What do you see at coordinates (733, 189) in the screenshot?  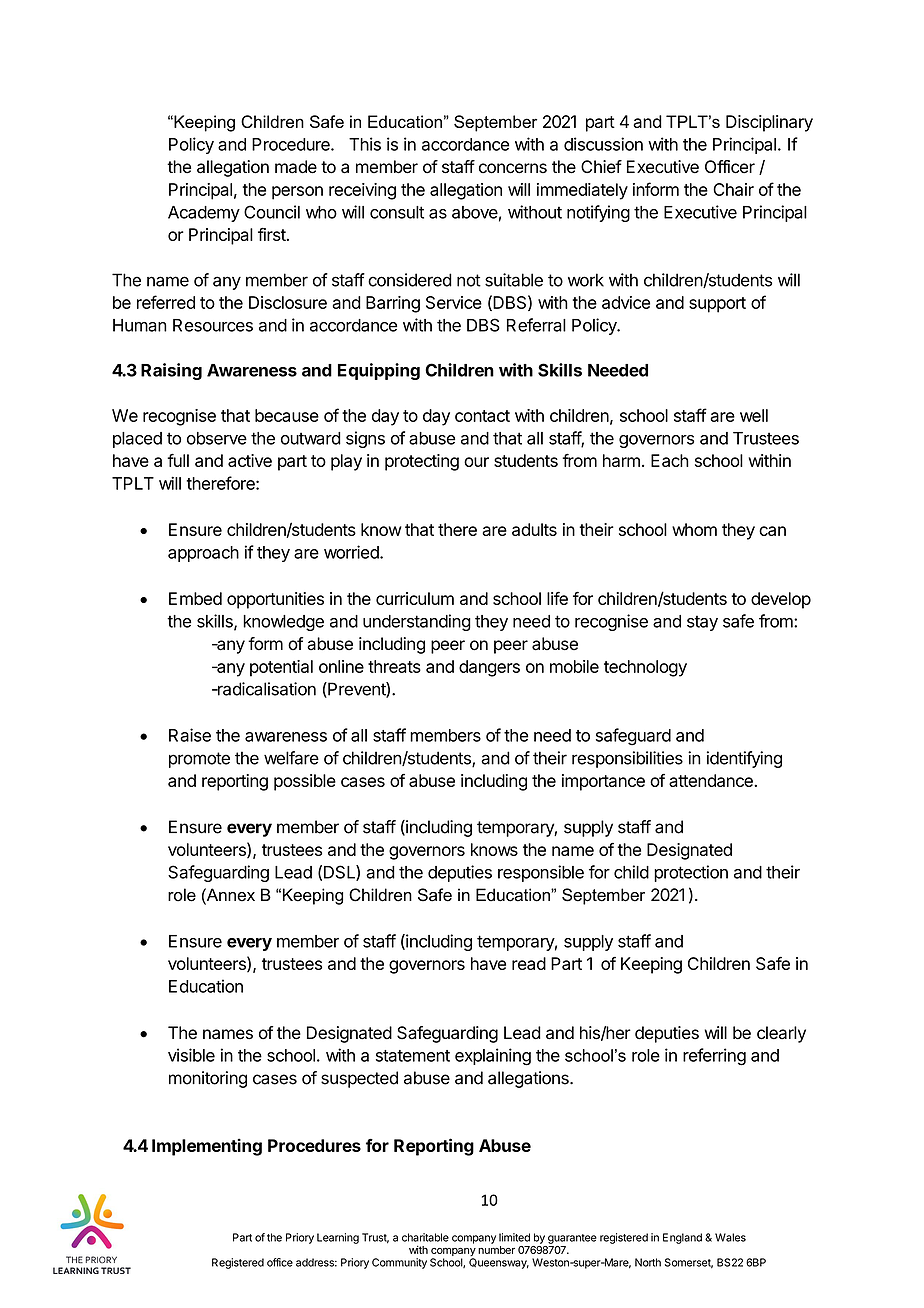 I see `Chair` at bounding box center [733, 189].
